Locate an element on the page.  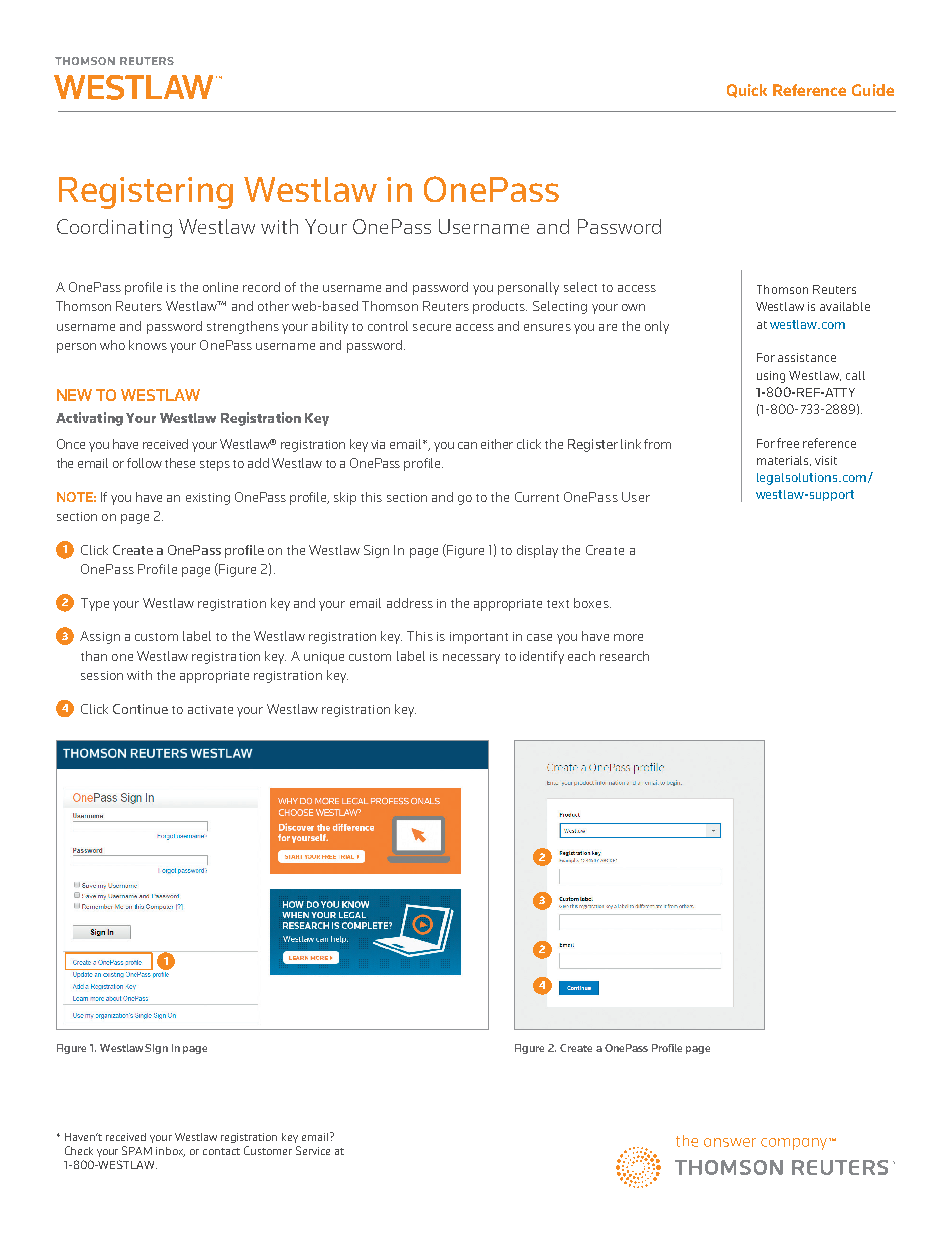
contact is located at coordinates (221, 1151).
